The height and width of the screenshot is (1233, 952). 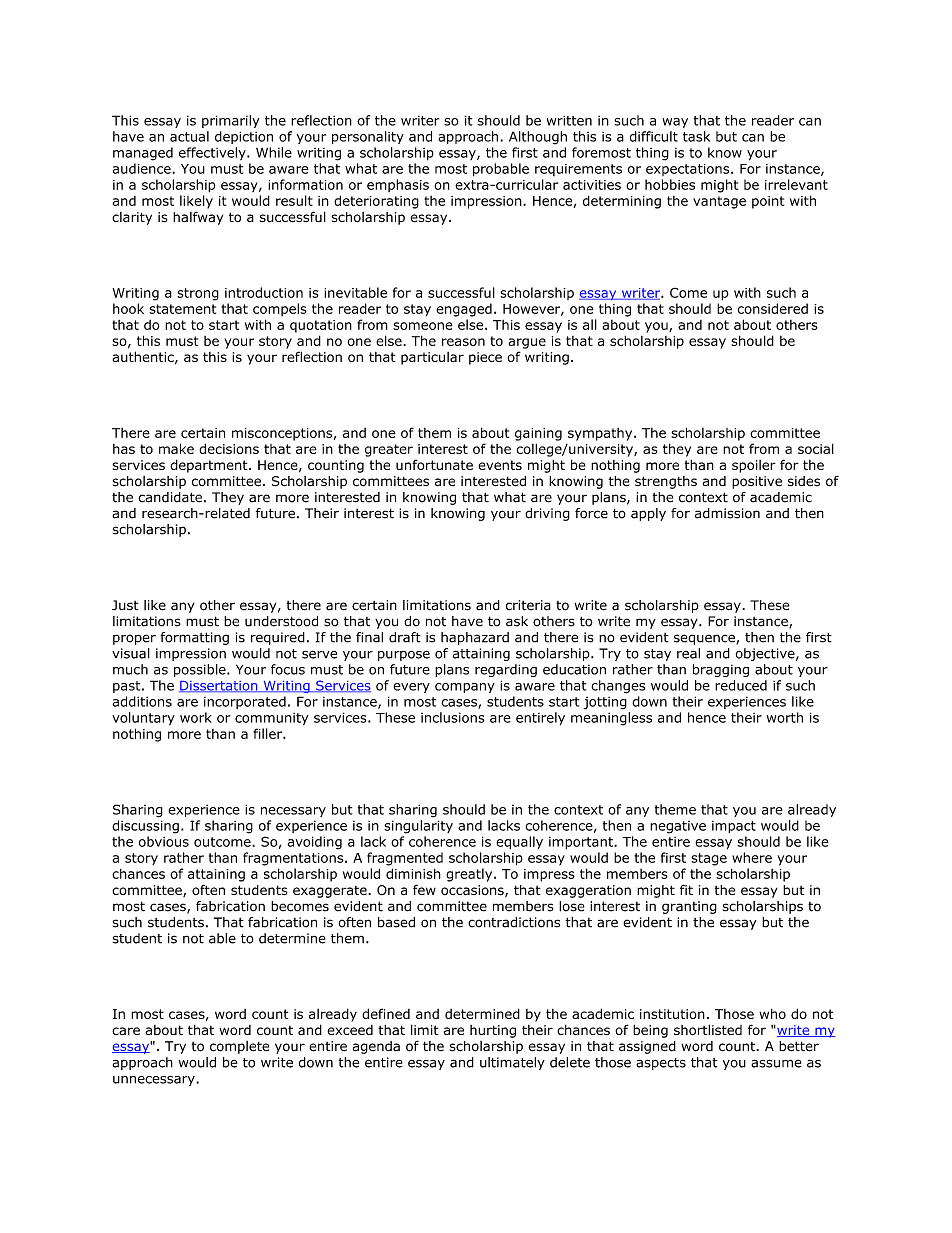 What do you see at coordinates (500, 465) in the screenshot?
I see `events` at bounding box center [500, 465].
